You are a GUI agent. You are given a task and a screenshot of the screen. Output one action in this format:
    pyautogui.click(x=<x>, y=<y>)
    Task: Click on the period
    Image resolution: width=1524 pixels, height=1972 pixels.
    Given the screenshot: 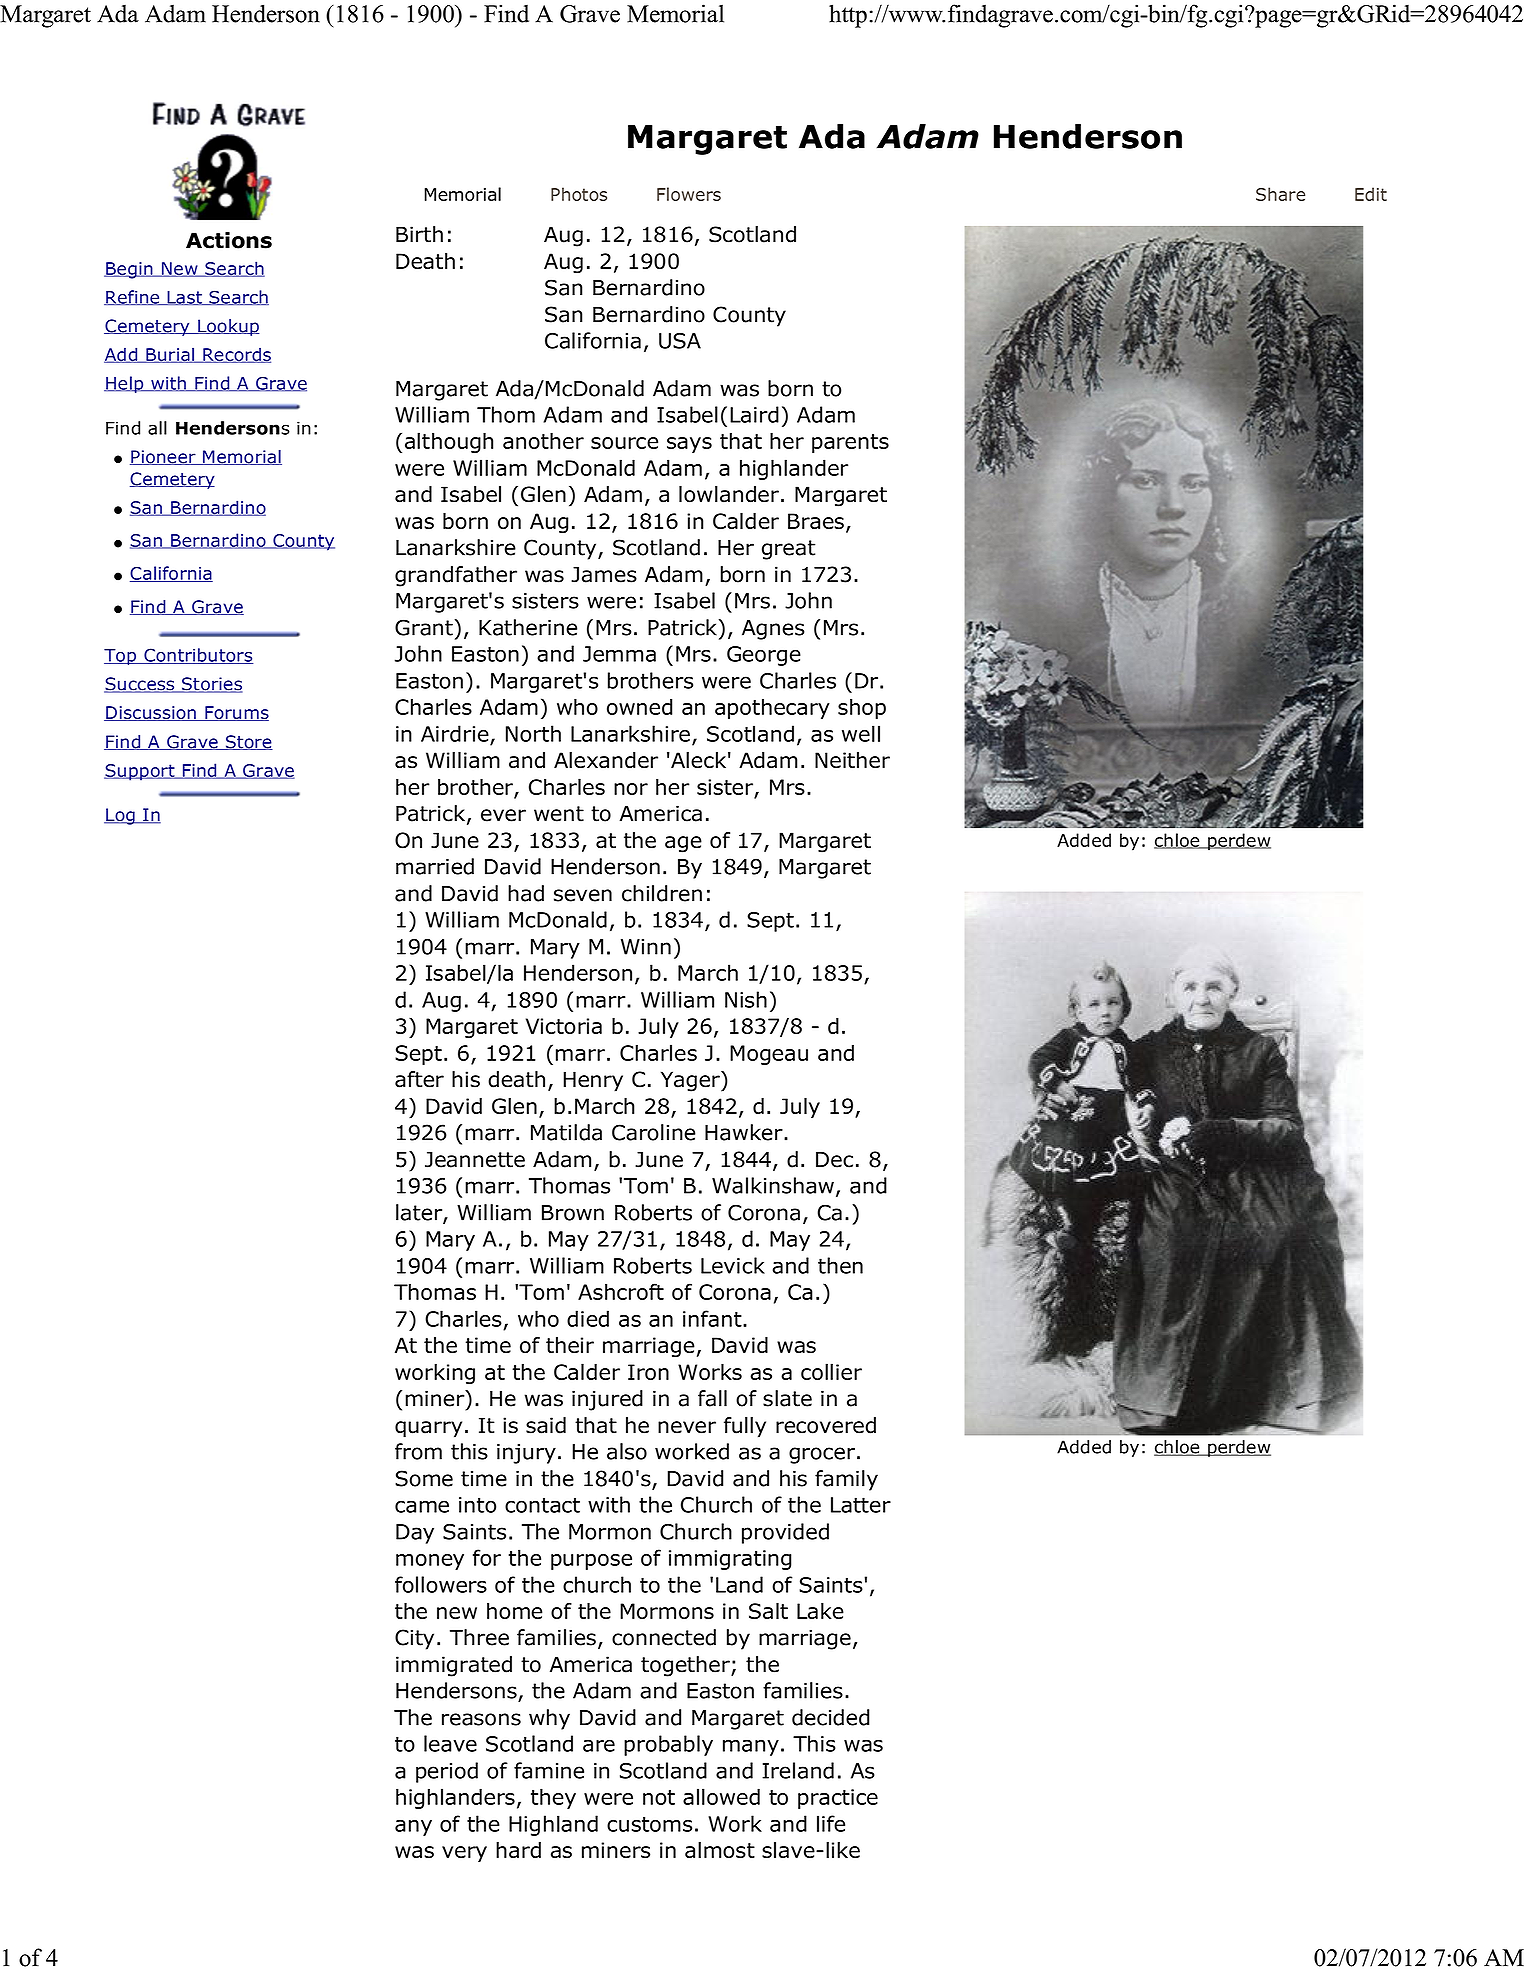 What is the action you would take?
    pyautogui.click(x=447, y=1772)
